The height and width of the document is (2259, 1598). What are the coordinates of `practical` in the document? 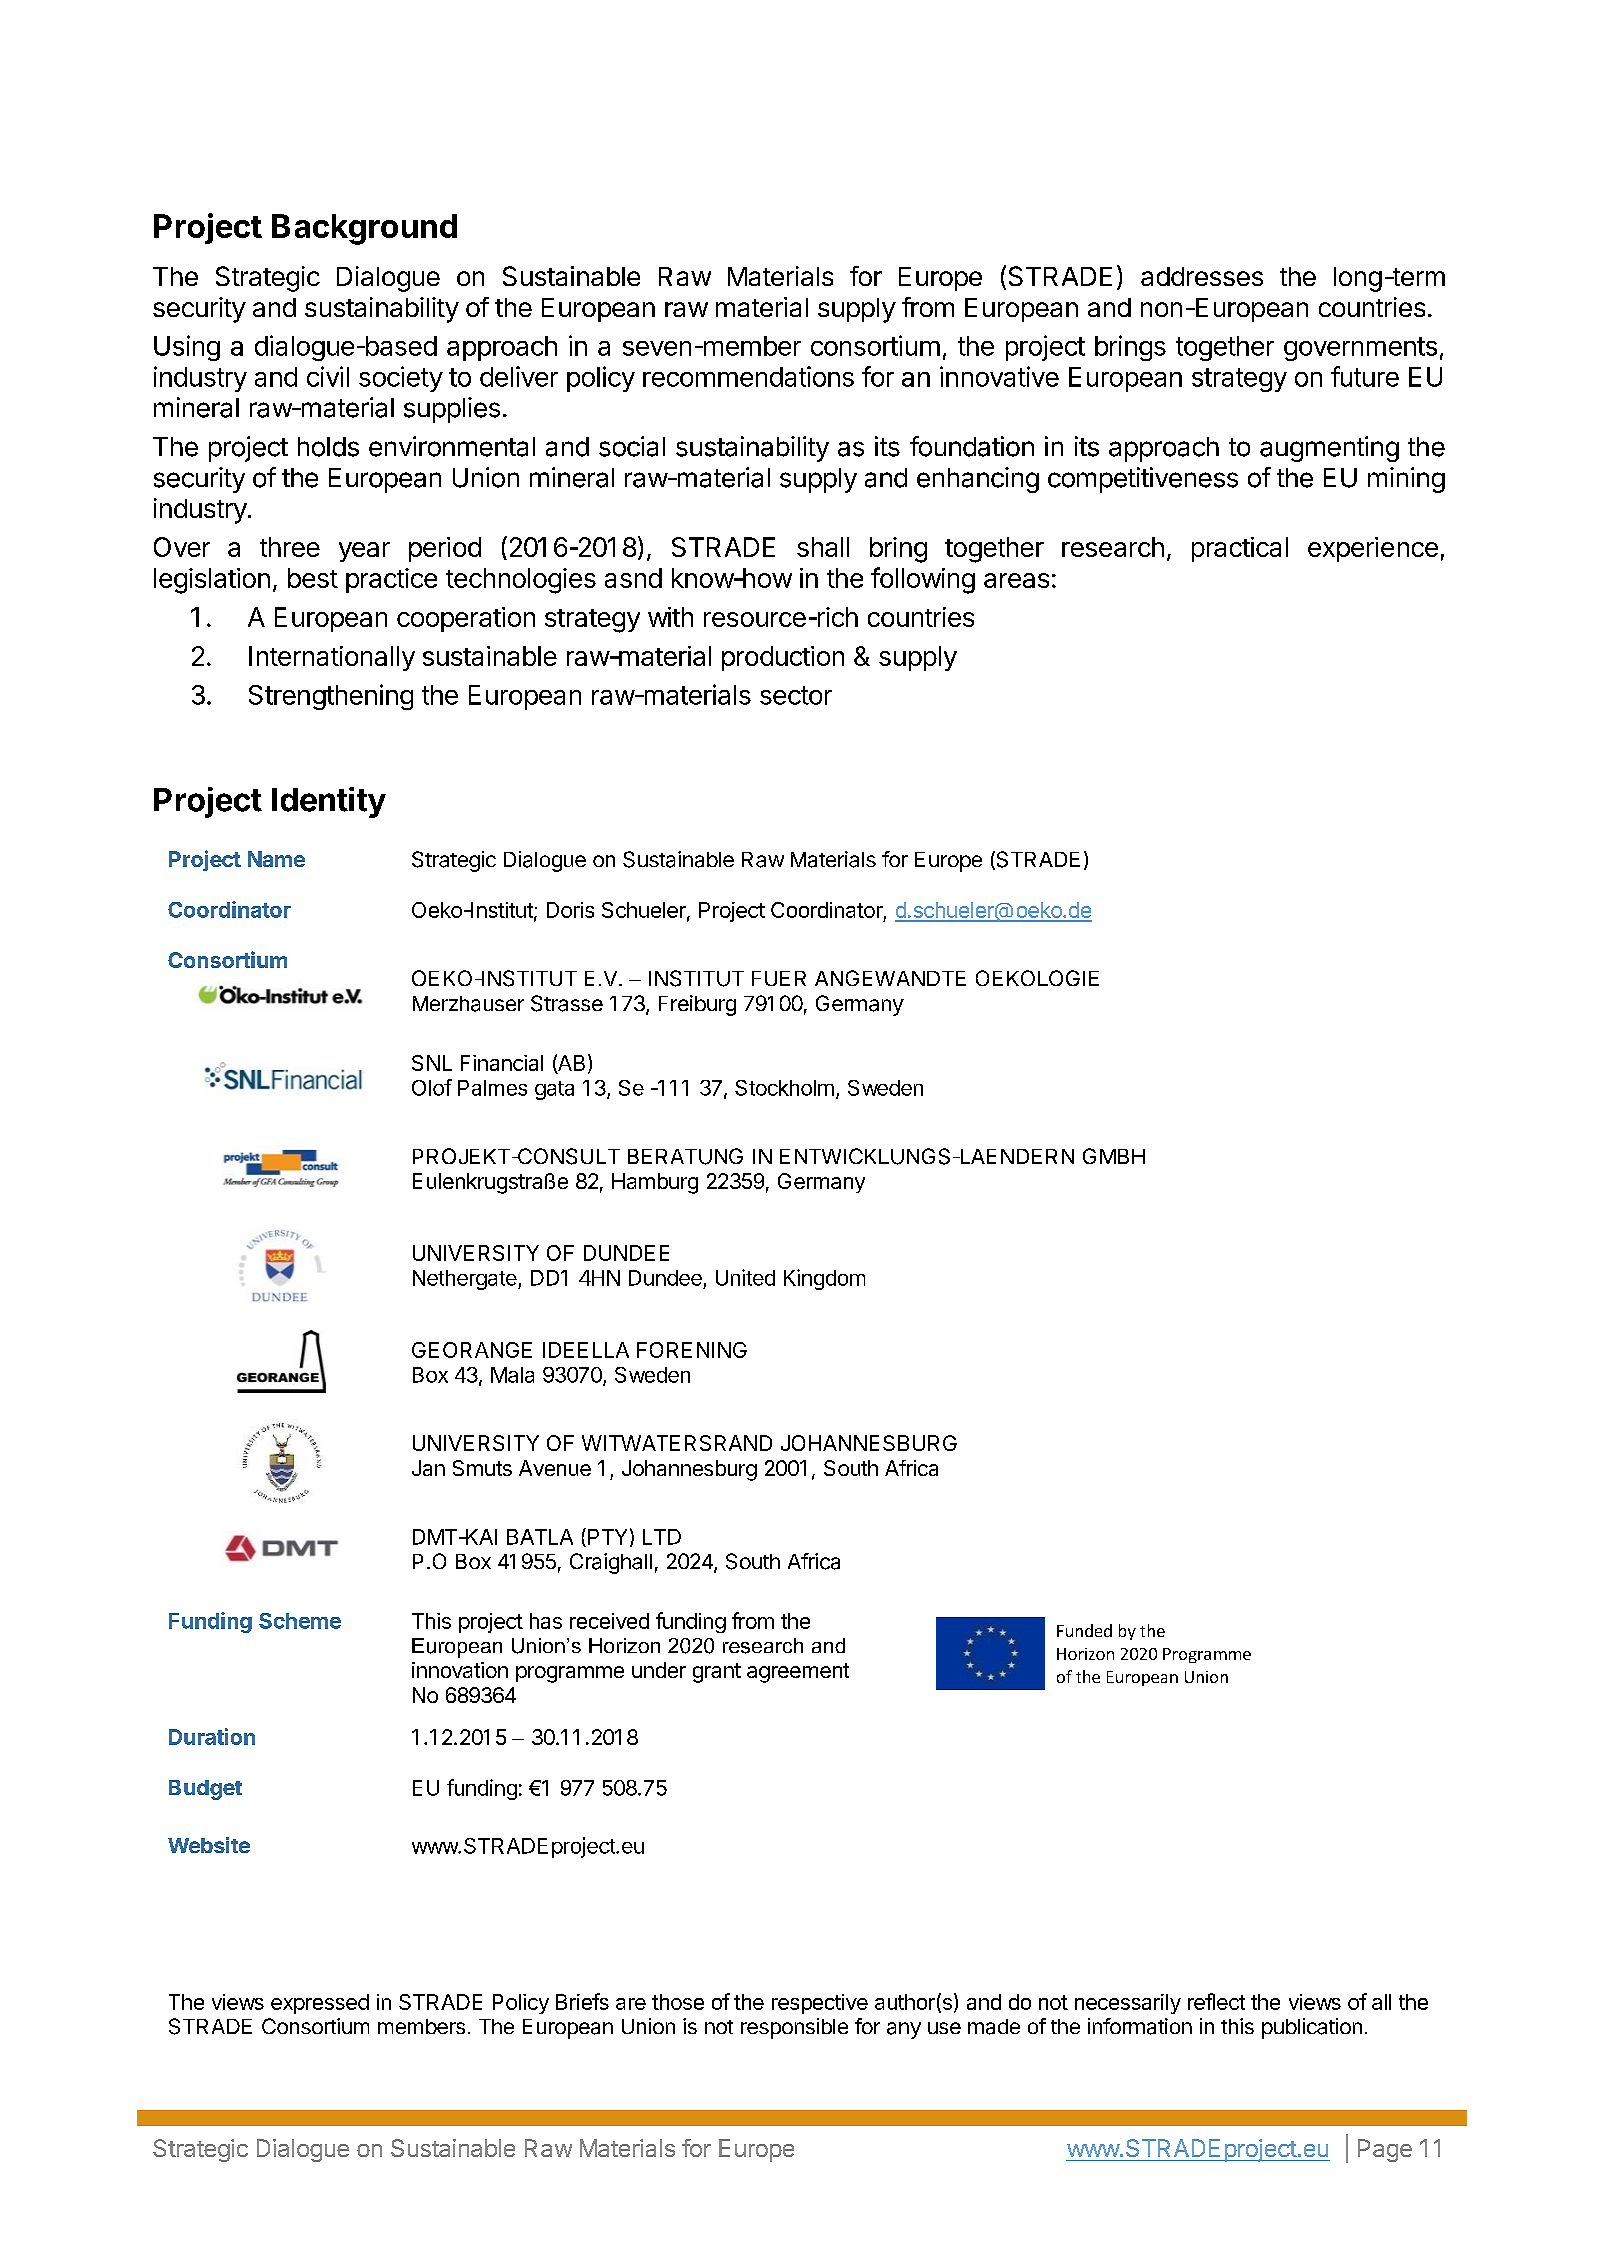 It's located at (1240, 549).
